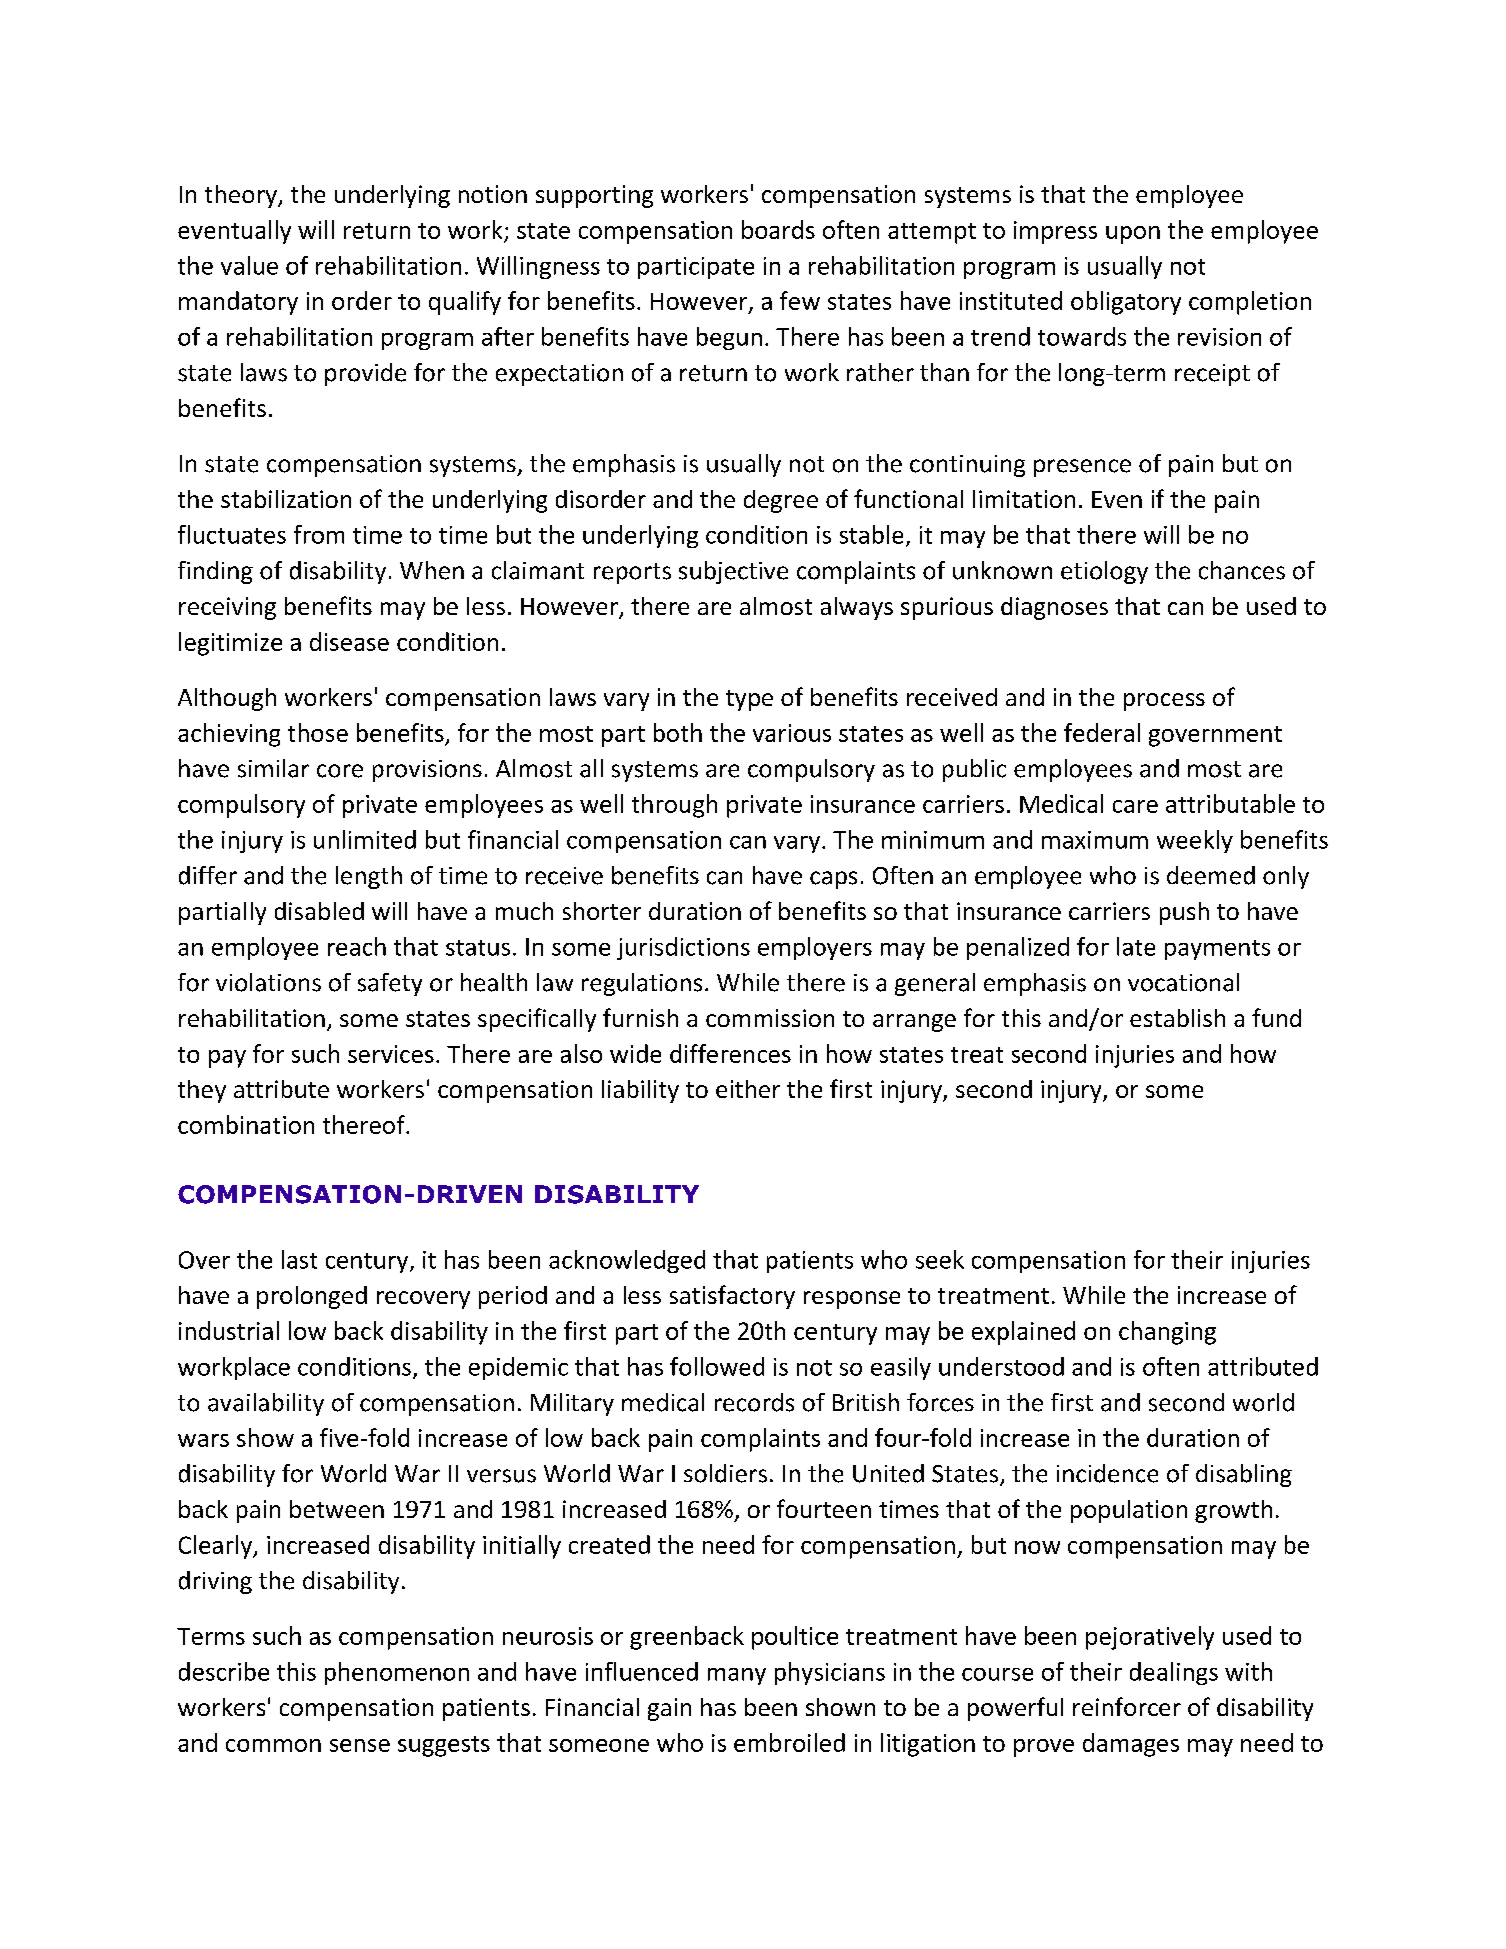 This document has height=1949, width=1506. I want to click on boards, so click(778, 229).
